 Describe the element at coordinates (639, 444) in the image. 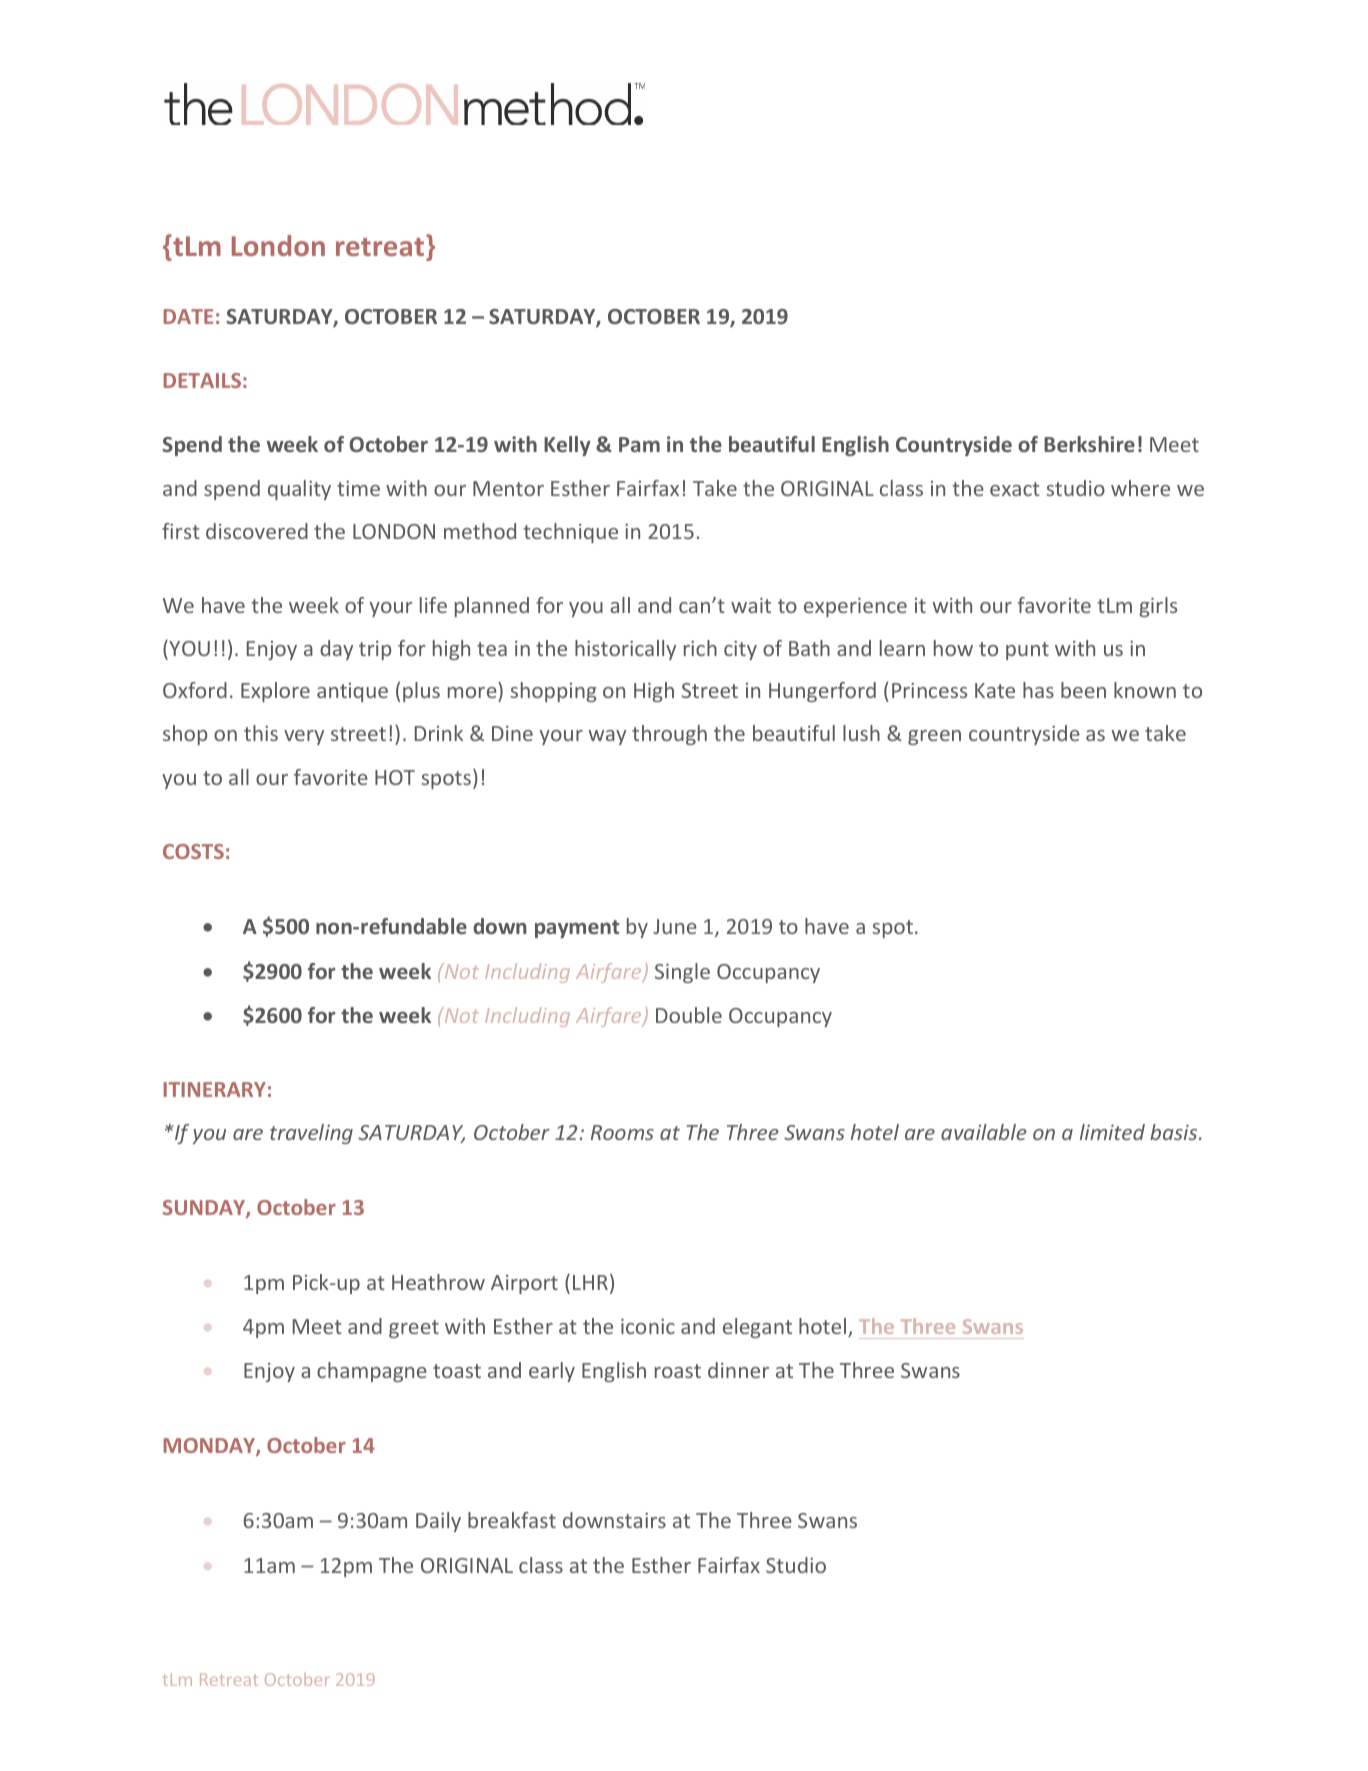

I see `Pam` at that location.
